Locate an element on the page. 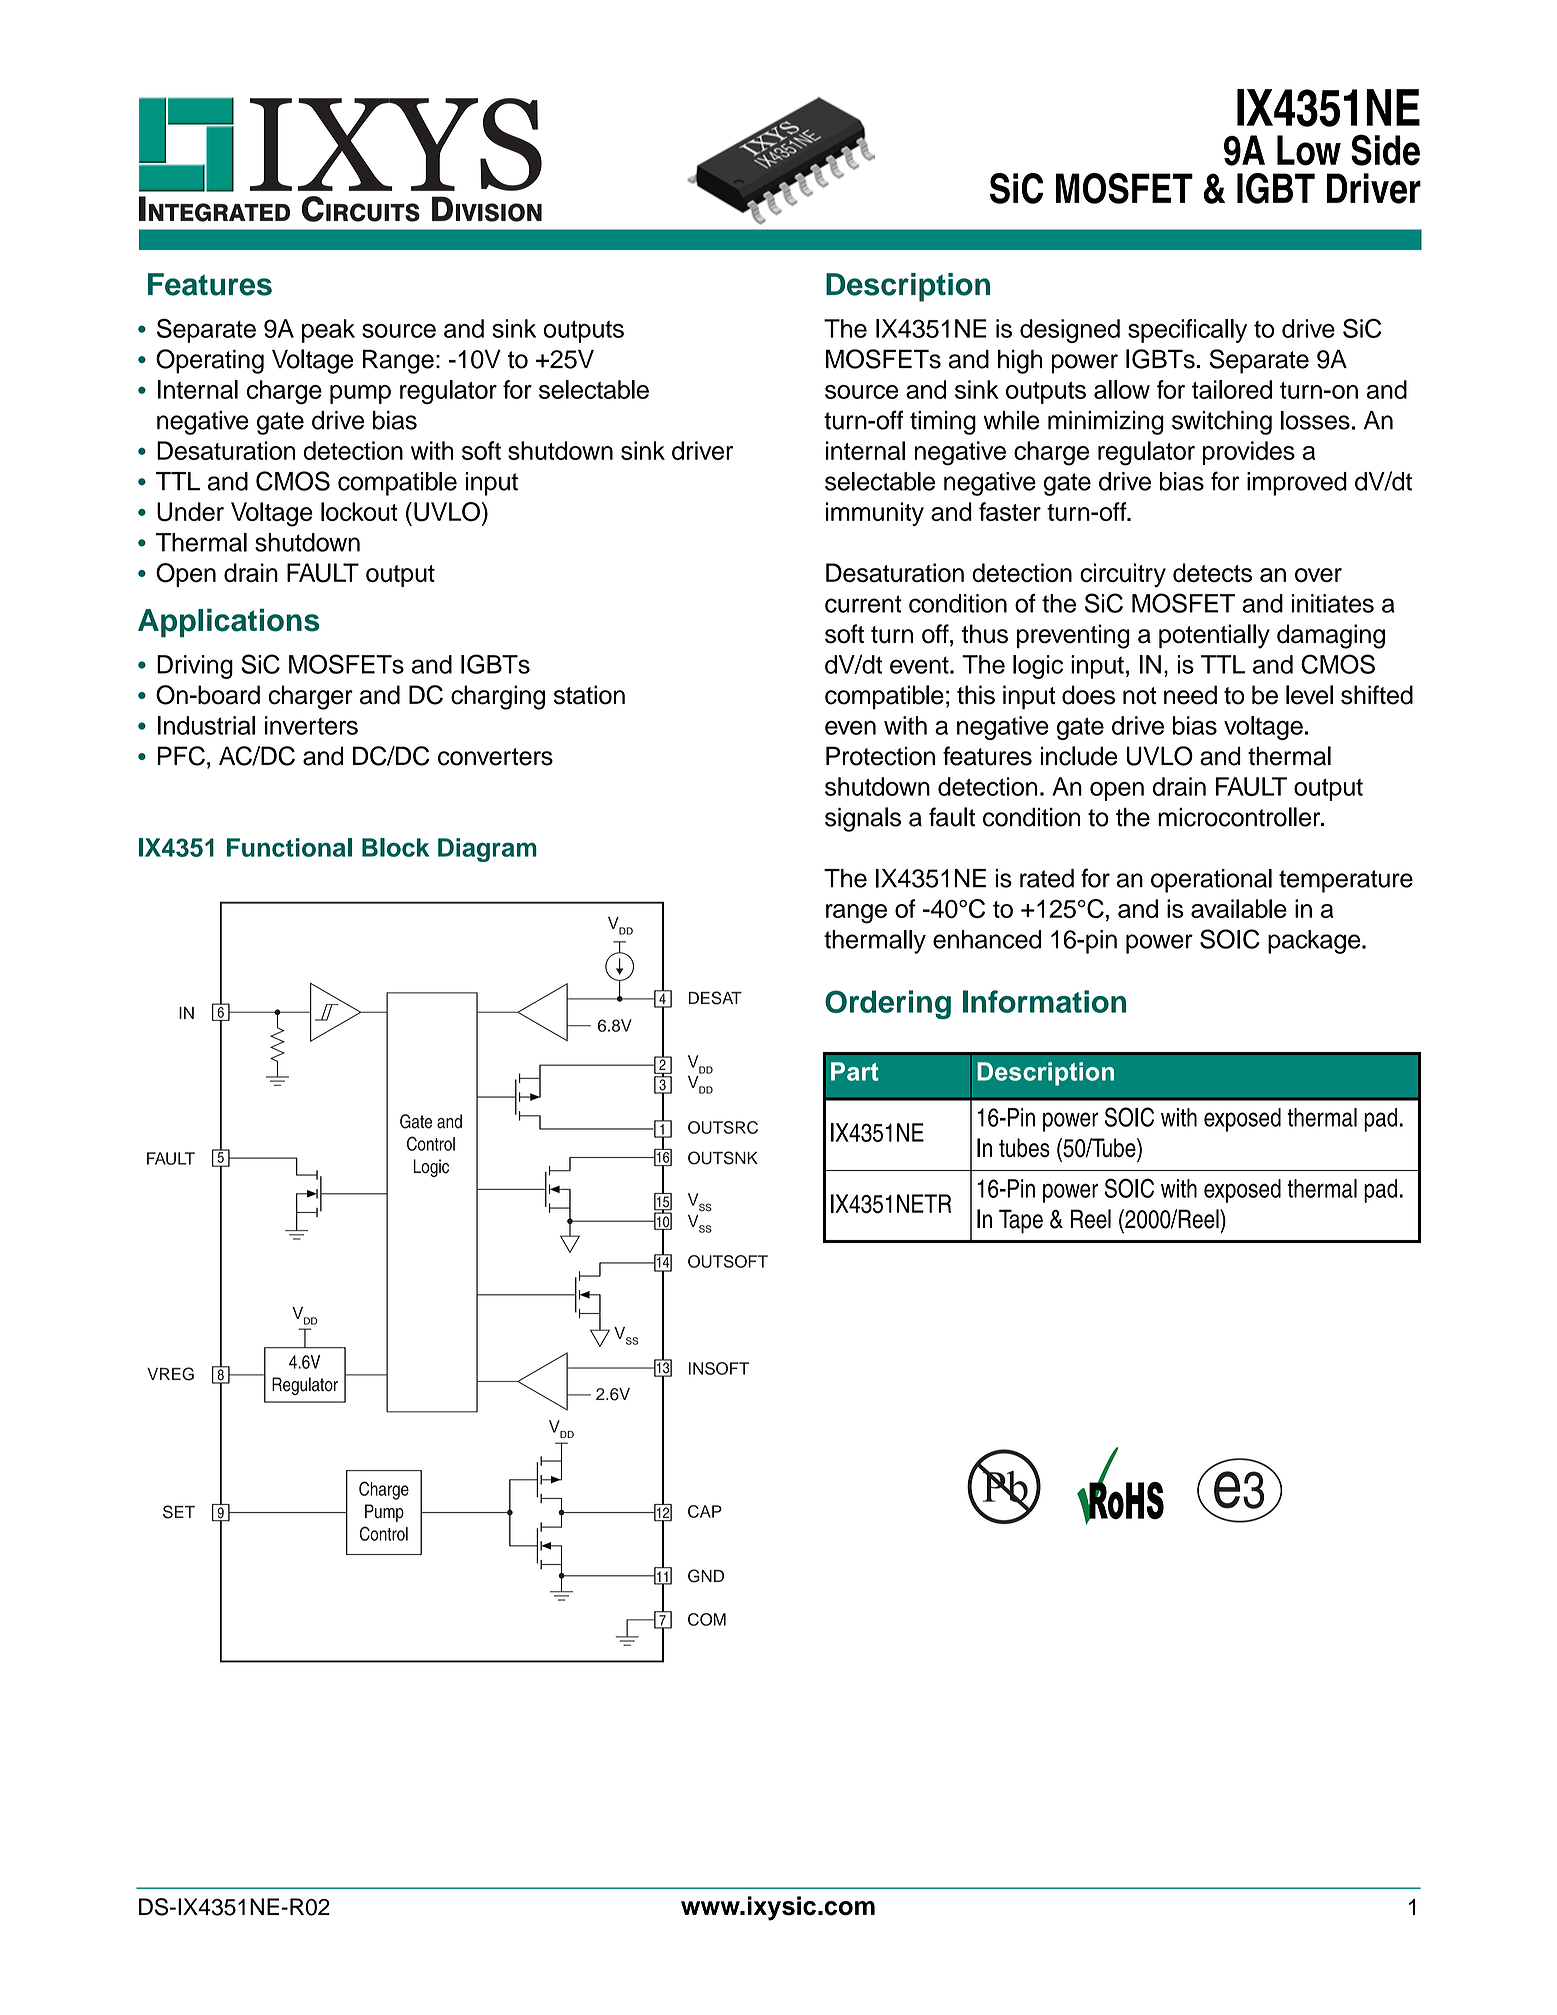 The height and width of the image is (2015, 1557). Part is located at coordinates (855, 1071).
